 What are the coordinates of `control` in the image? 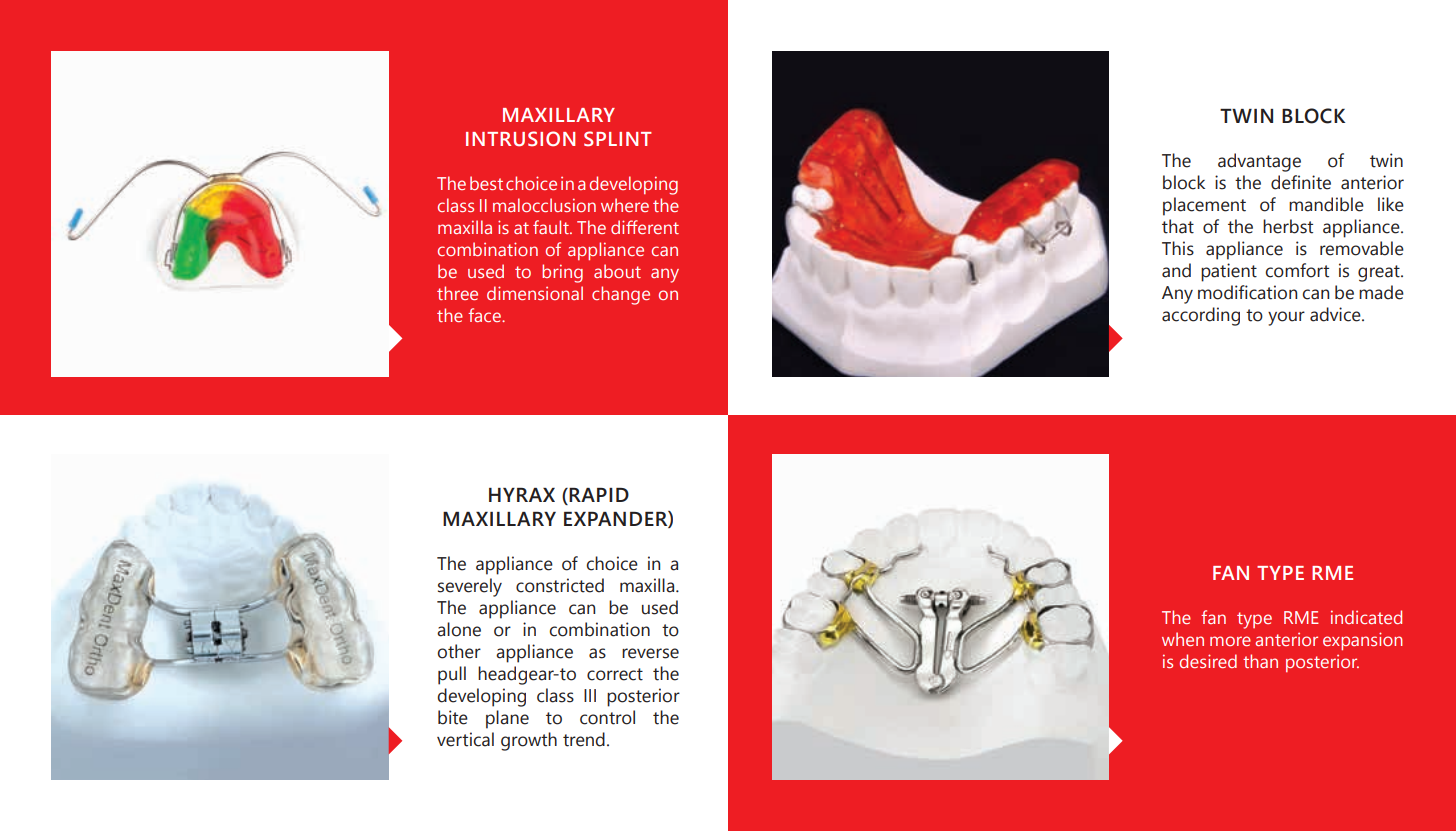 It's located at (607, 717).
